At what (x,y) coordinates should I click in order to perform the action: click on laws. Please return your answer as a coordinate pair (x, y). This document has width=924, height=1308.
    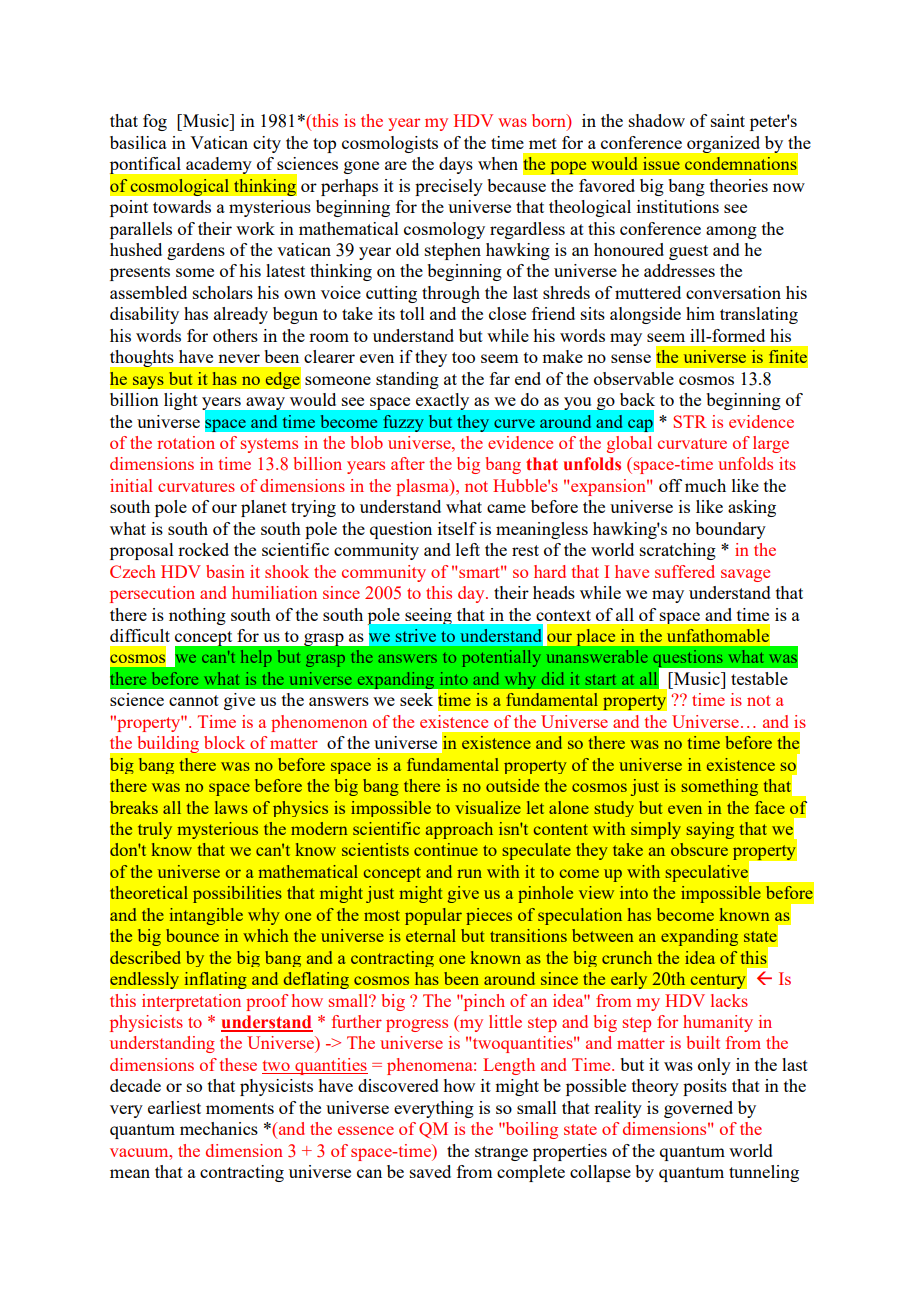
    Looking at the image, I should click on (231, 807).
